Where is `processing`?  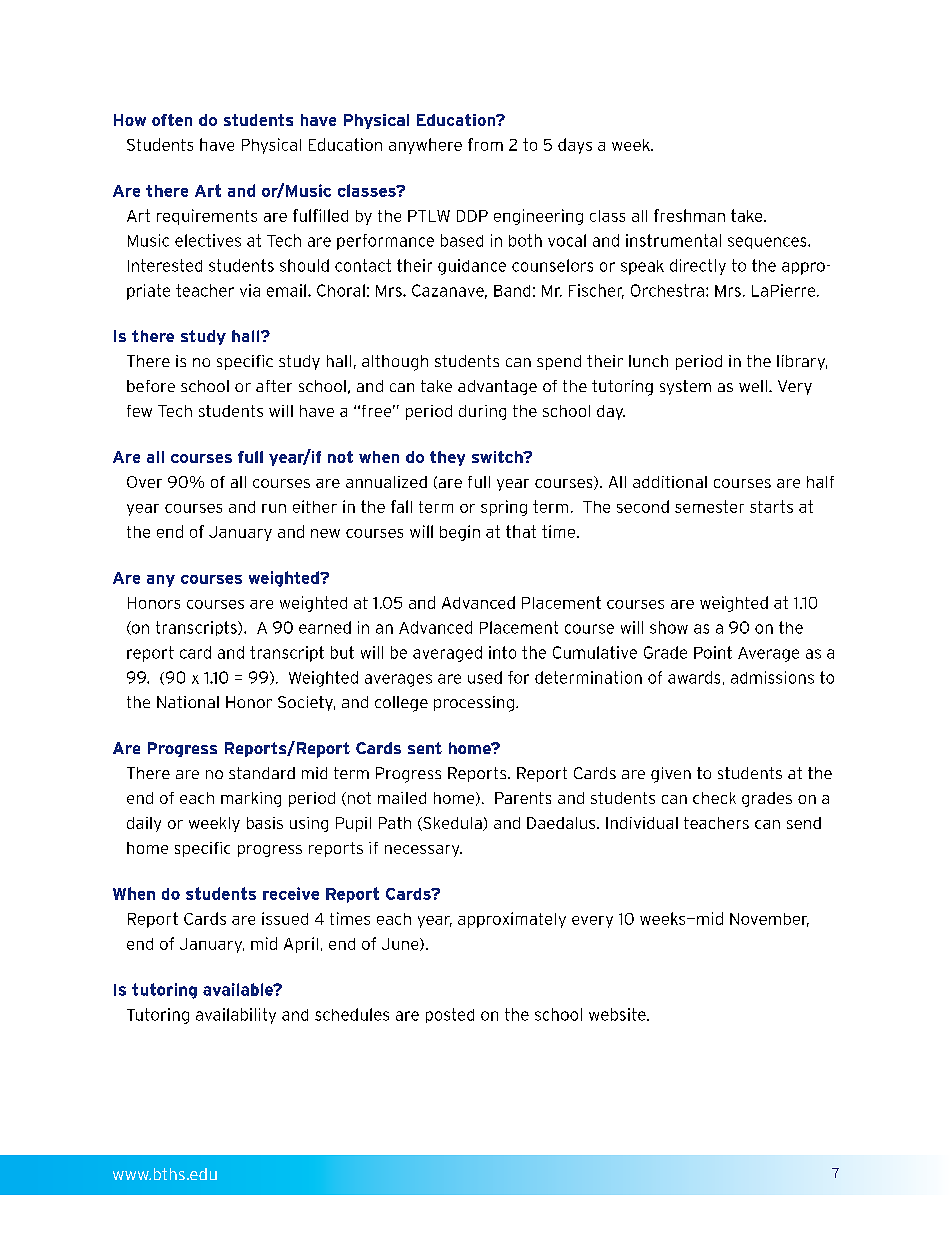
processing is located at coordinates (474, 704).
